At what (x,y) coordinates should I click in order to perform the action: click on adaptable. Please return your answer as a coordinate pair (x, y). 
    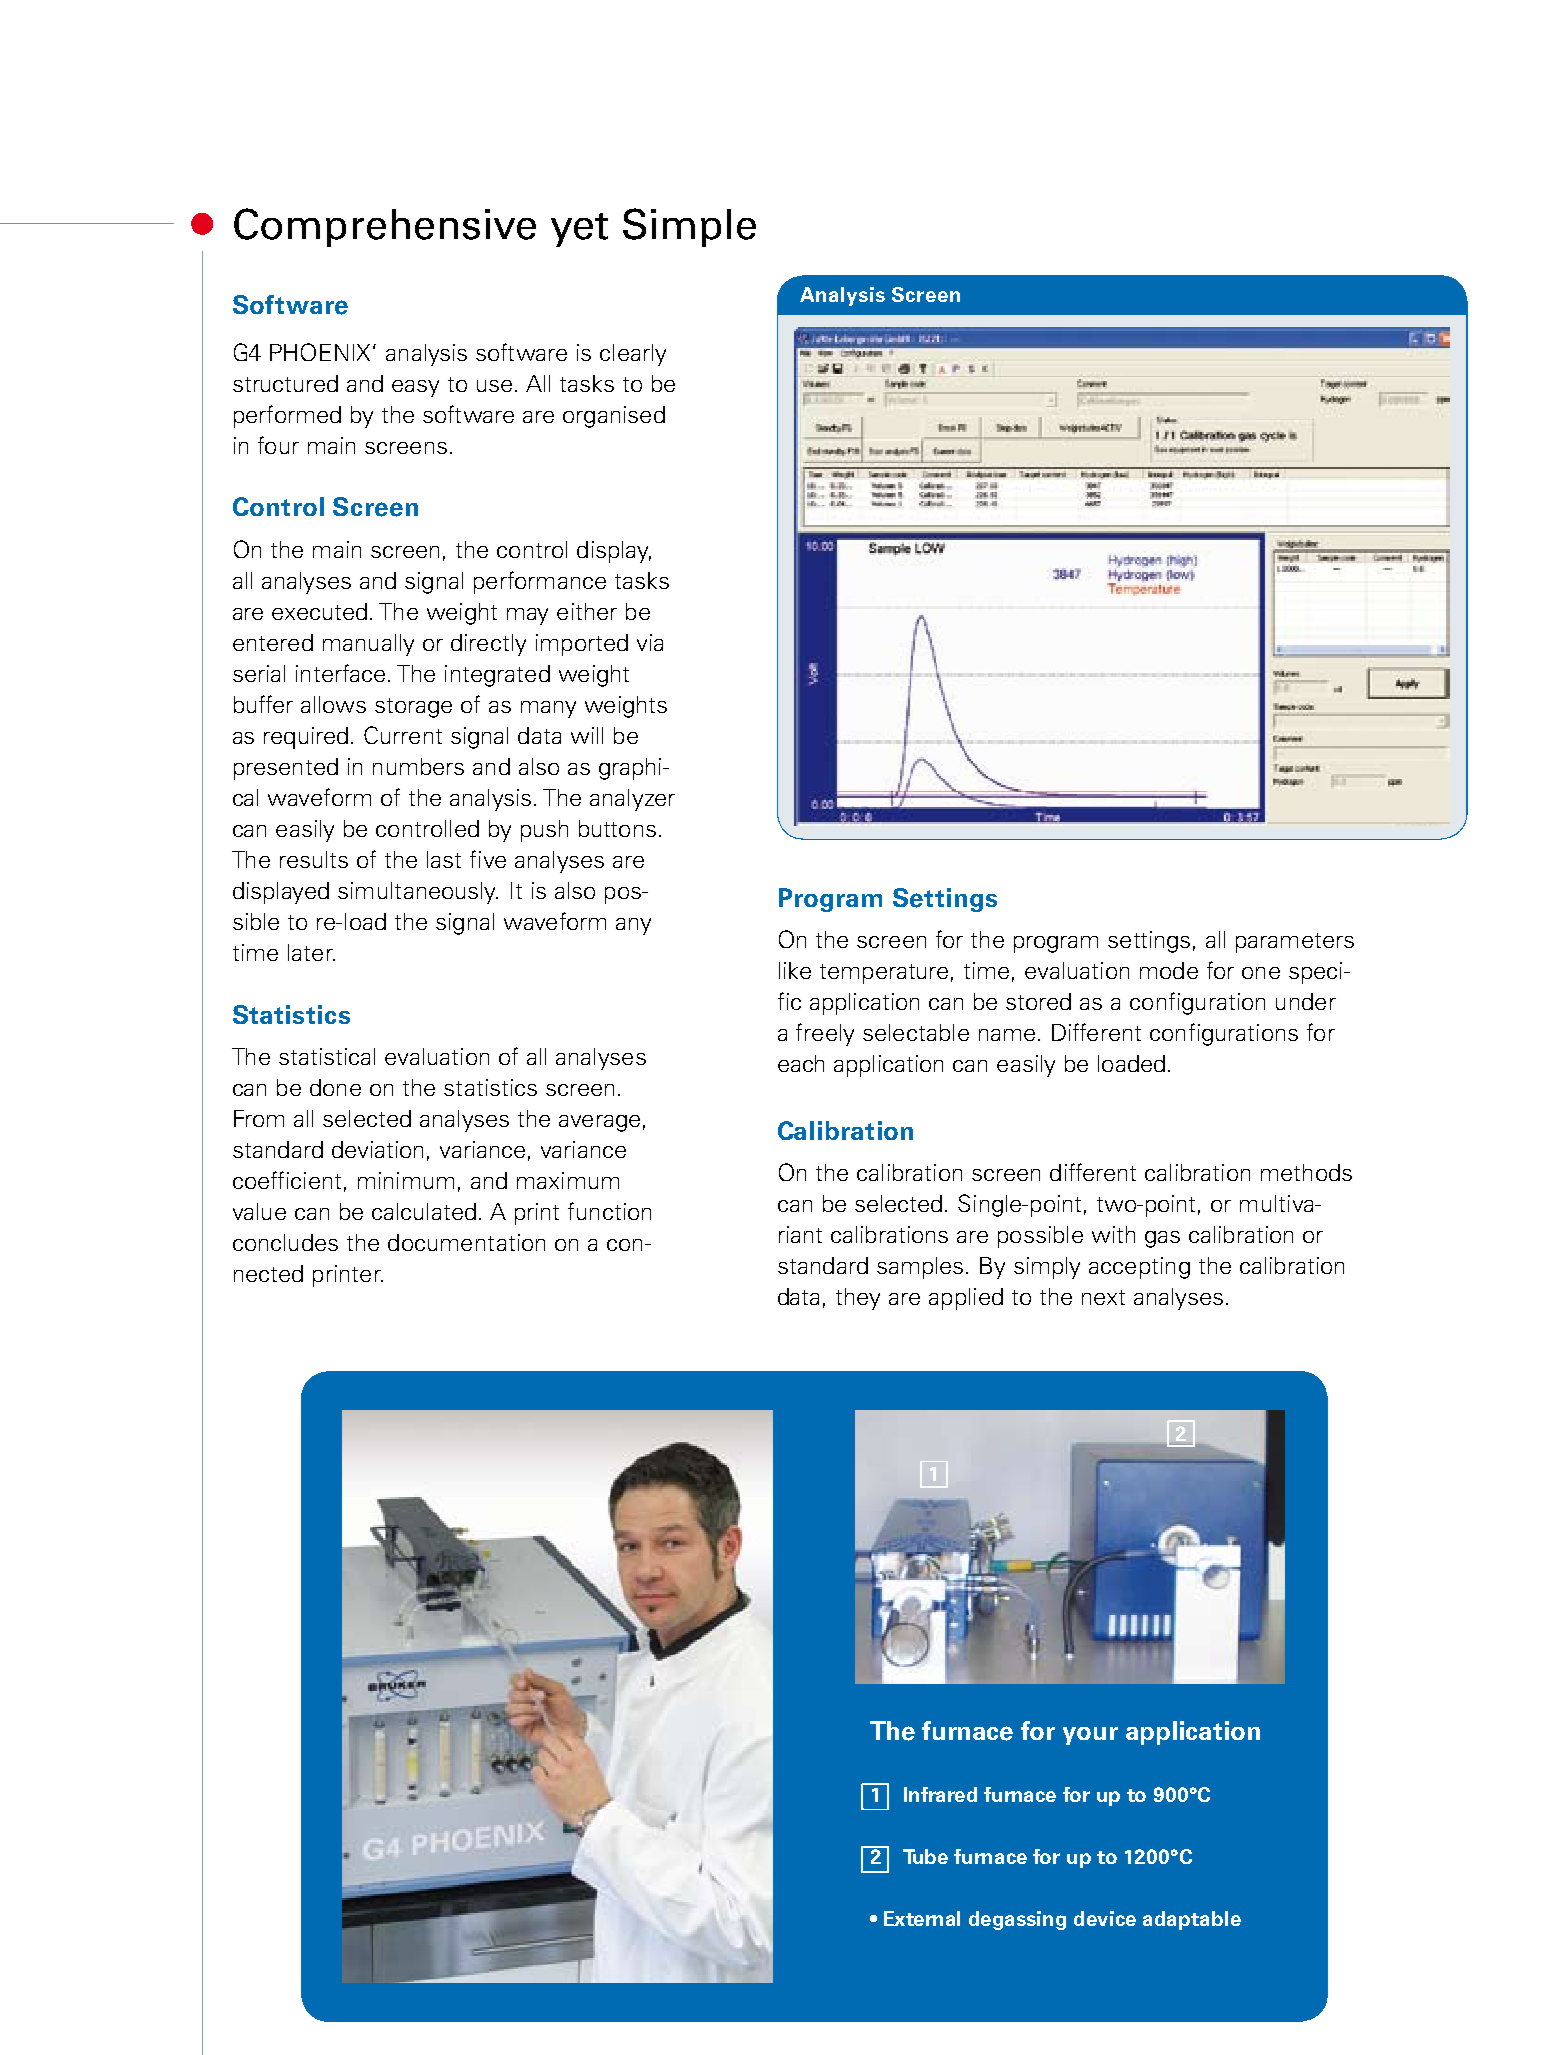
    Looking at the image, I should click on (1192, 1920).
